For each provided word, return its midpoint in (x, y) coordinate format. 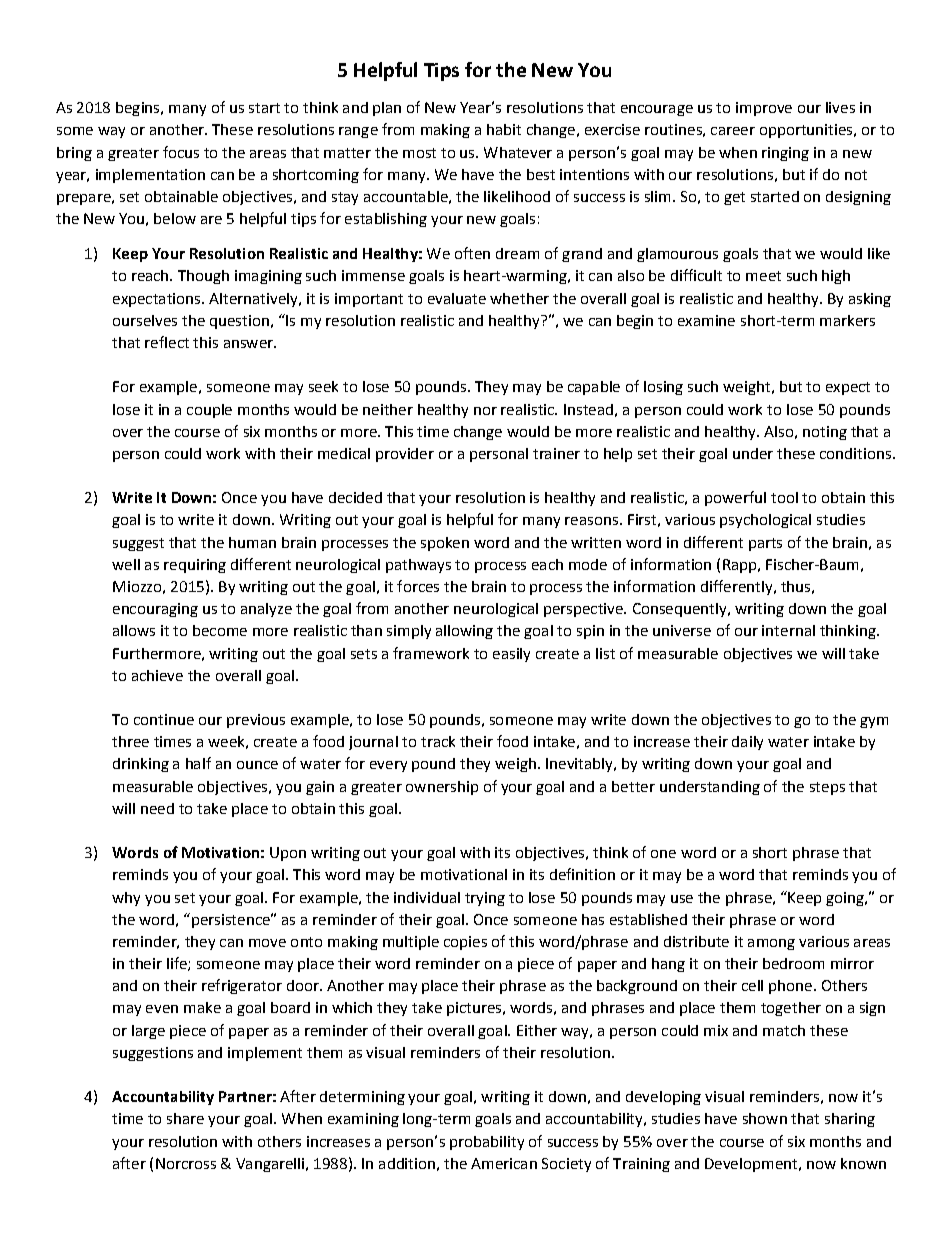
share (185, 1118)
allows (134, 630)
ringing (785, 154)
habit (504, 129)
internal (788, 630)
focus (181, 152)
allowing (464, 632)
